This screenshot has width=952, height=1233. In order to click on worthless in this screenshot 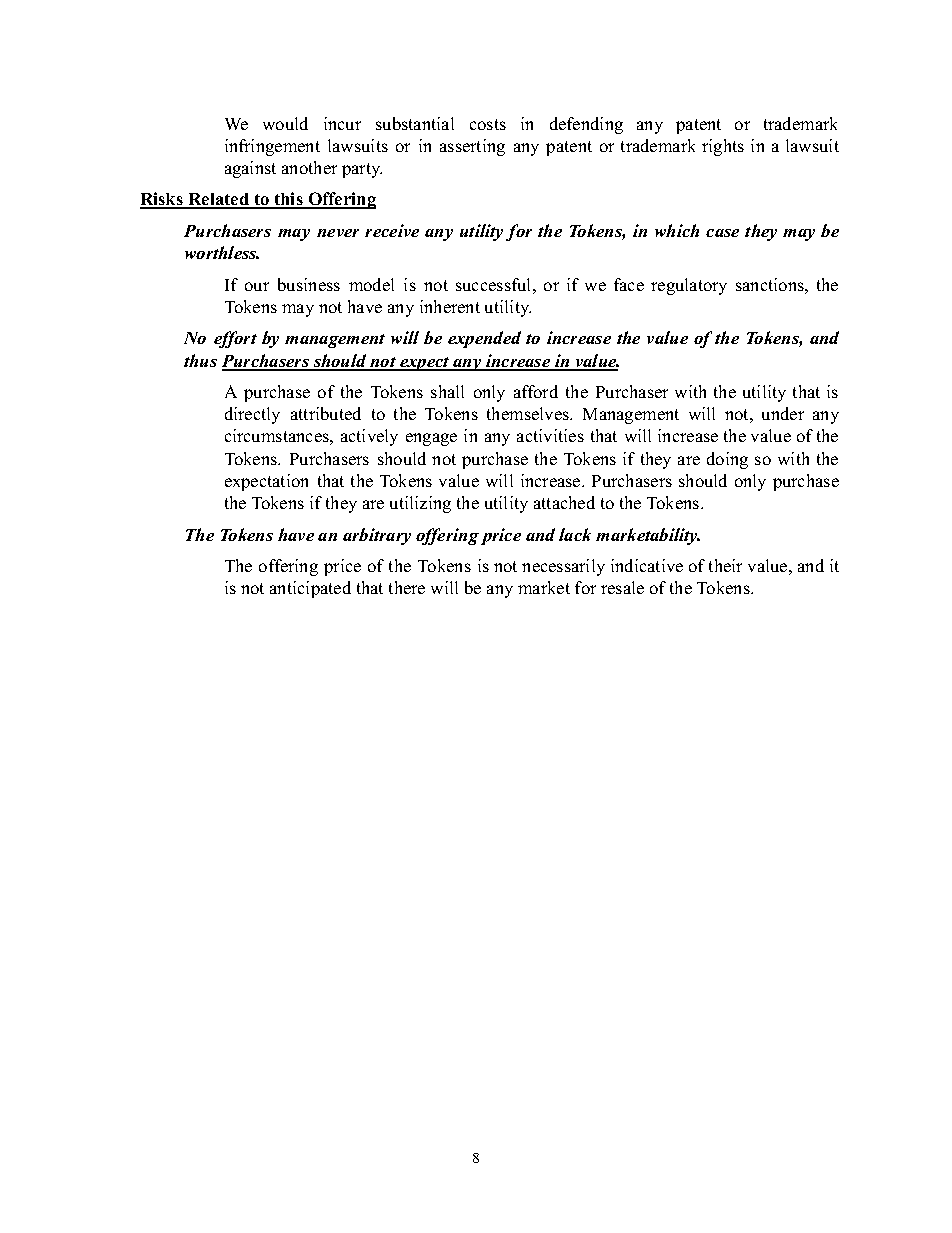, I will do `click(222, 252)`.
